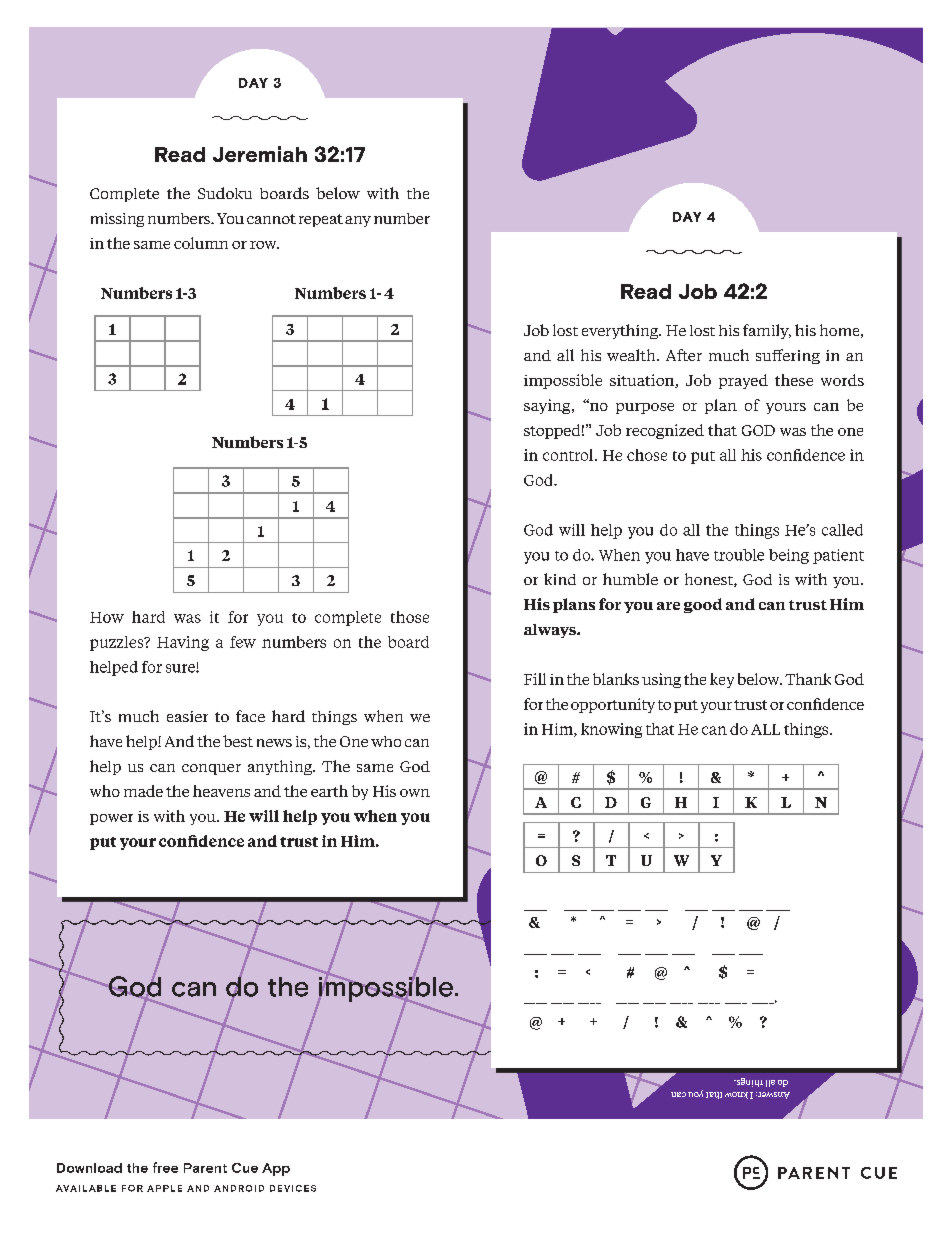 This screenshot has width=952, height=1233. Describe the element at coordinates (722, 680) in the screenshot. I see `key` at that location.
